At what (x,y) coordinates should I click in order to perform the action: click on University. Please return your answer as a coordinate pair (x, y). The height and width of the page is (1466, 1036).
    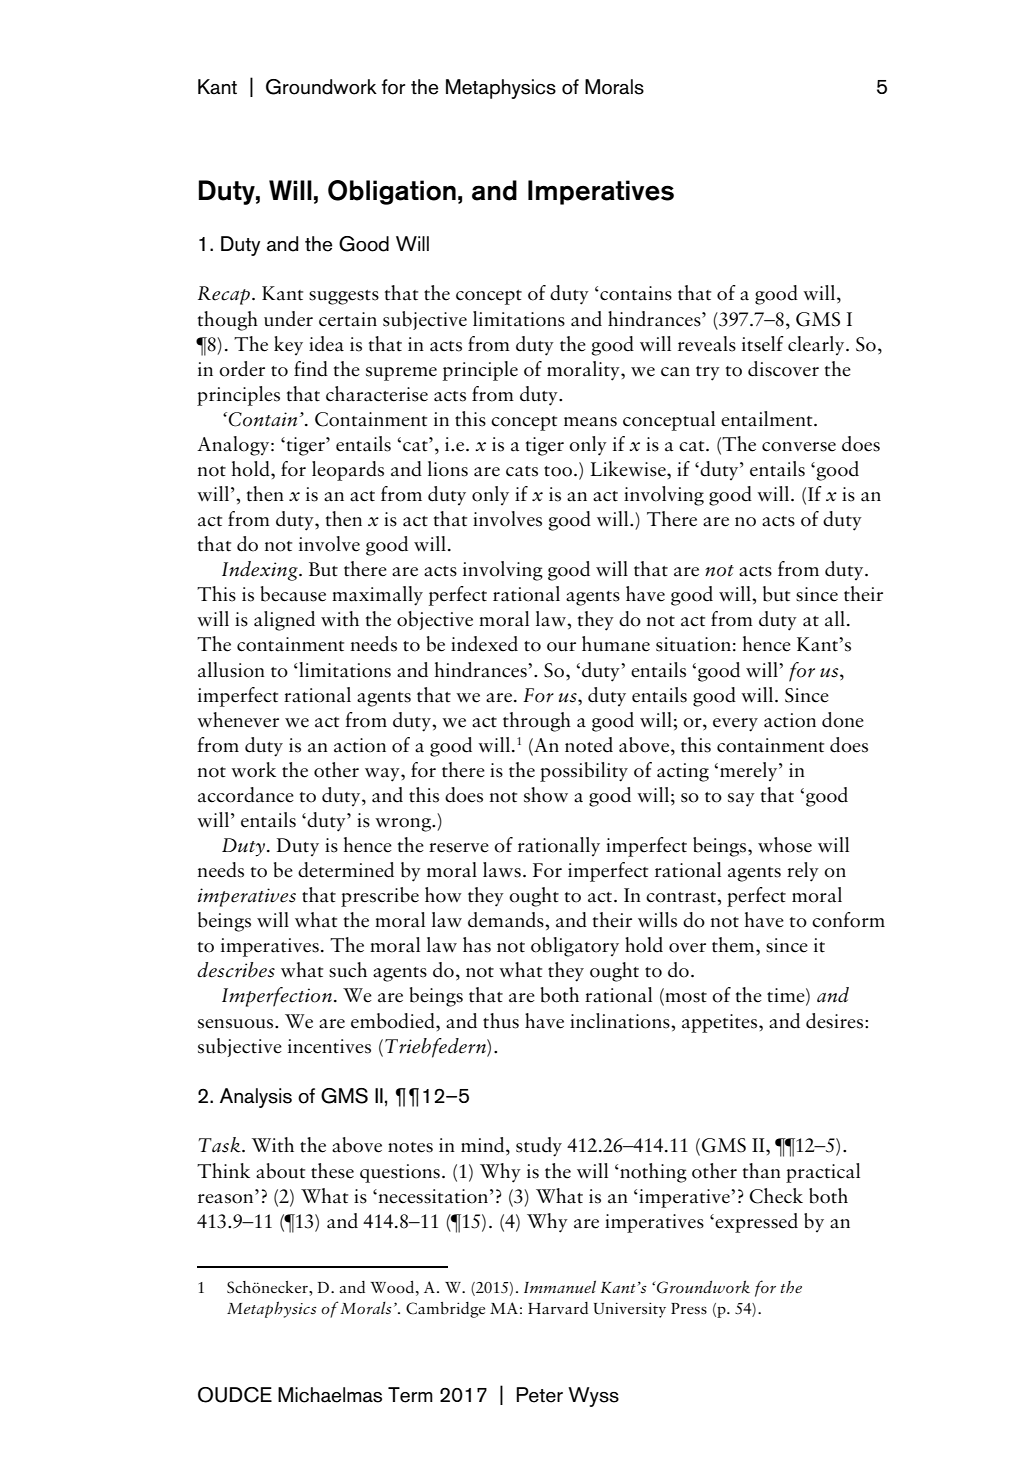
    Looking at the image, I should click on (630, 1310).
